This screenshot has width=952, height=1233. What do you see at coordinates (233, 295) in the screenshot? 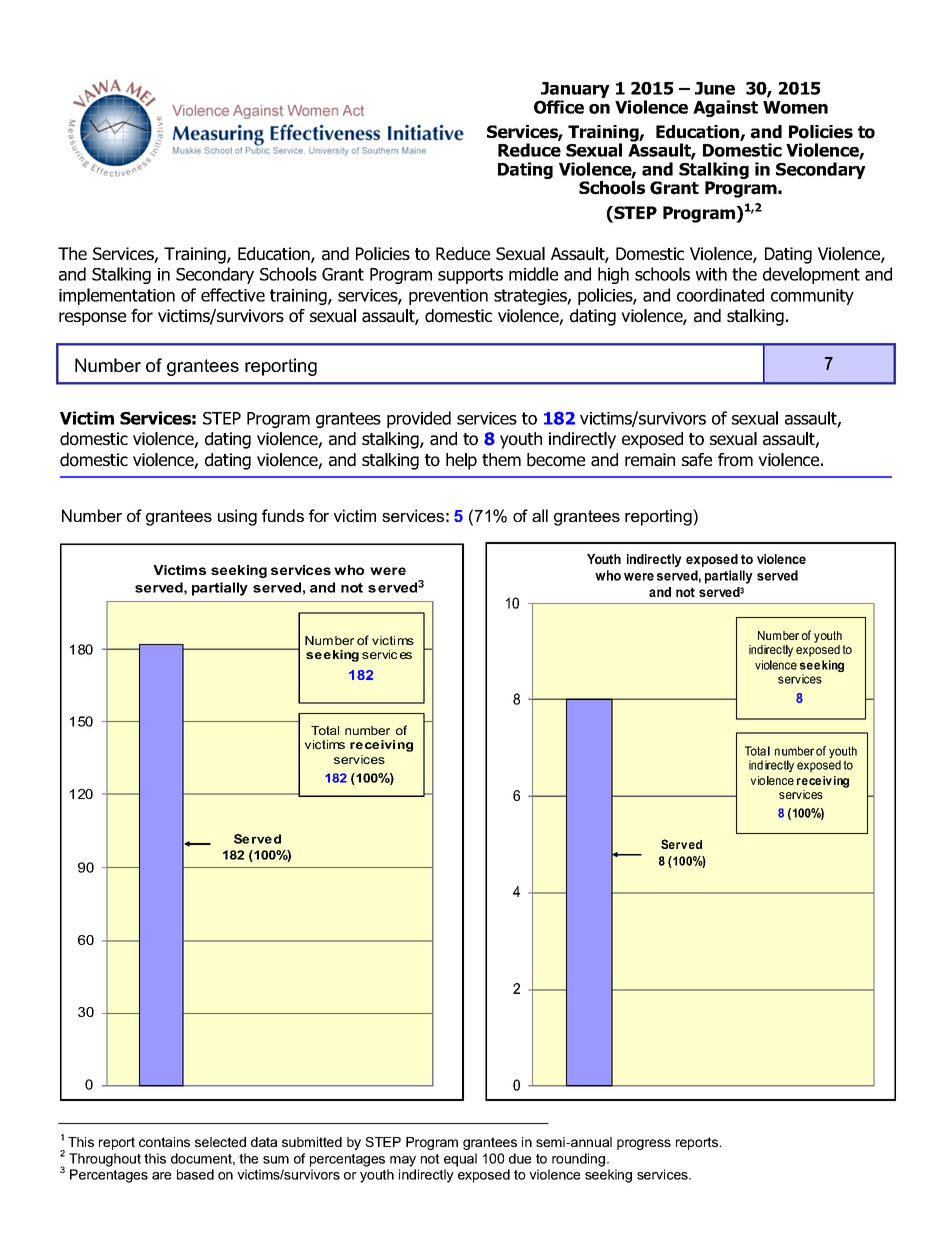
I see `effective` at bounding box center [233, 295].
